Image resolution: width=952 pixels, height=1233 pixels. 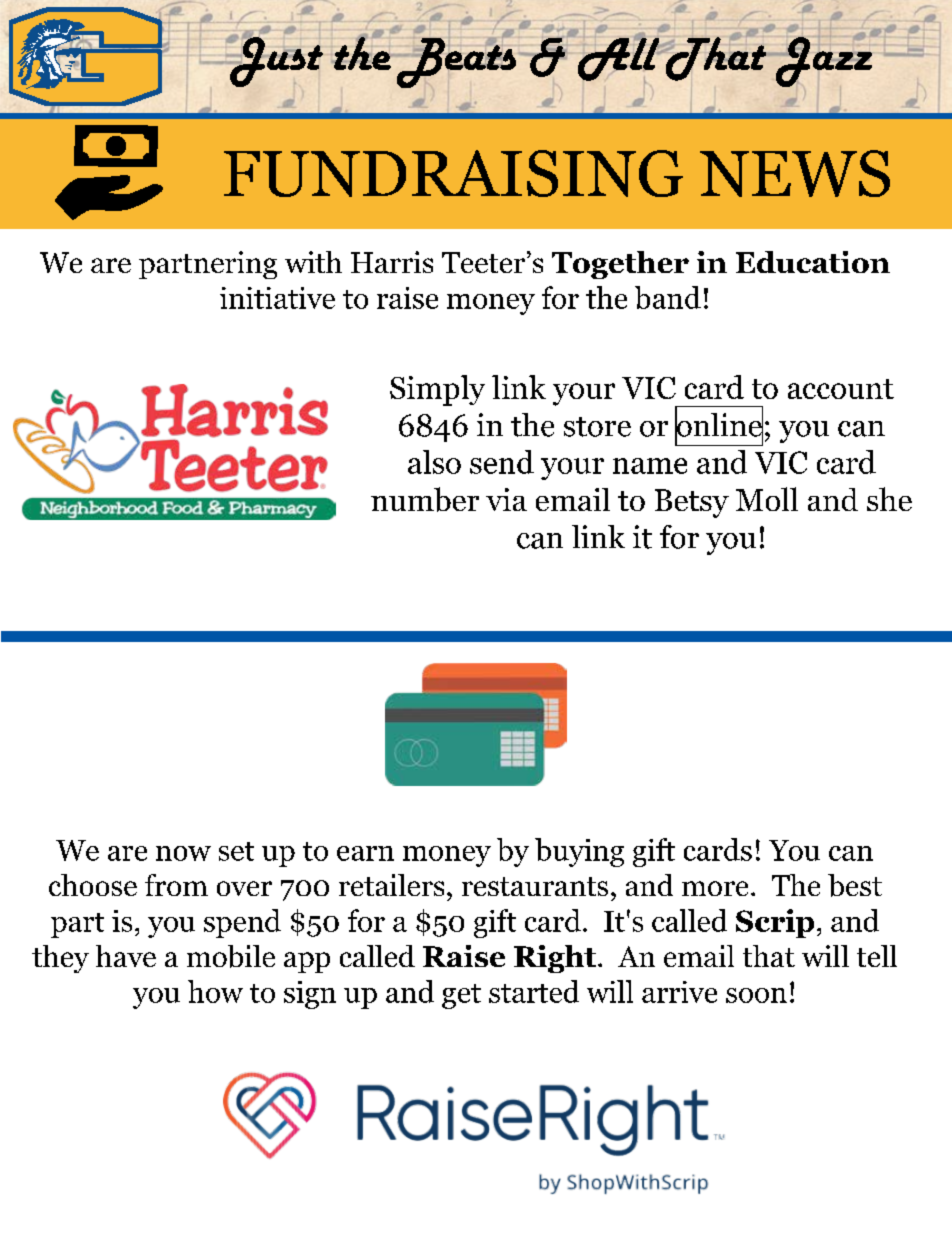 I want to click on have, so click(x=126, y=956).
